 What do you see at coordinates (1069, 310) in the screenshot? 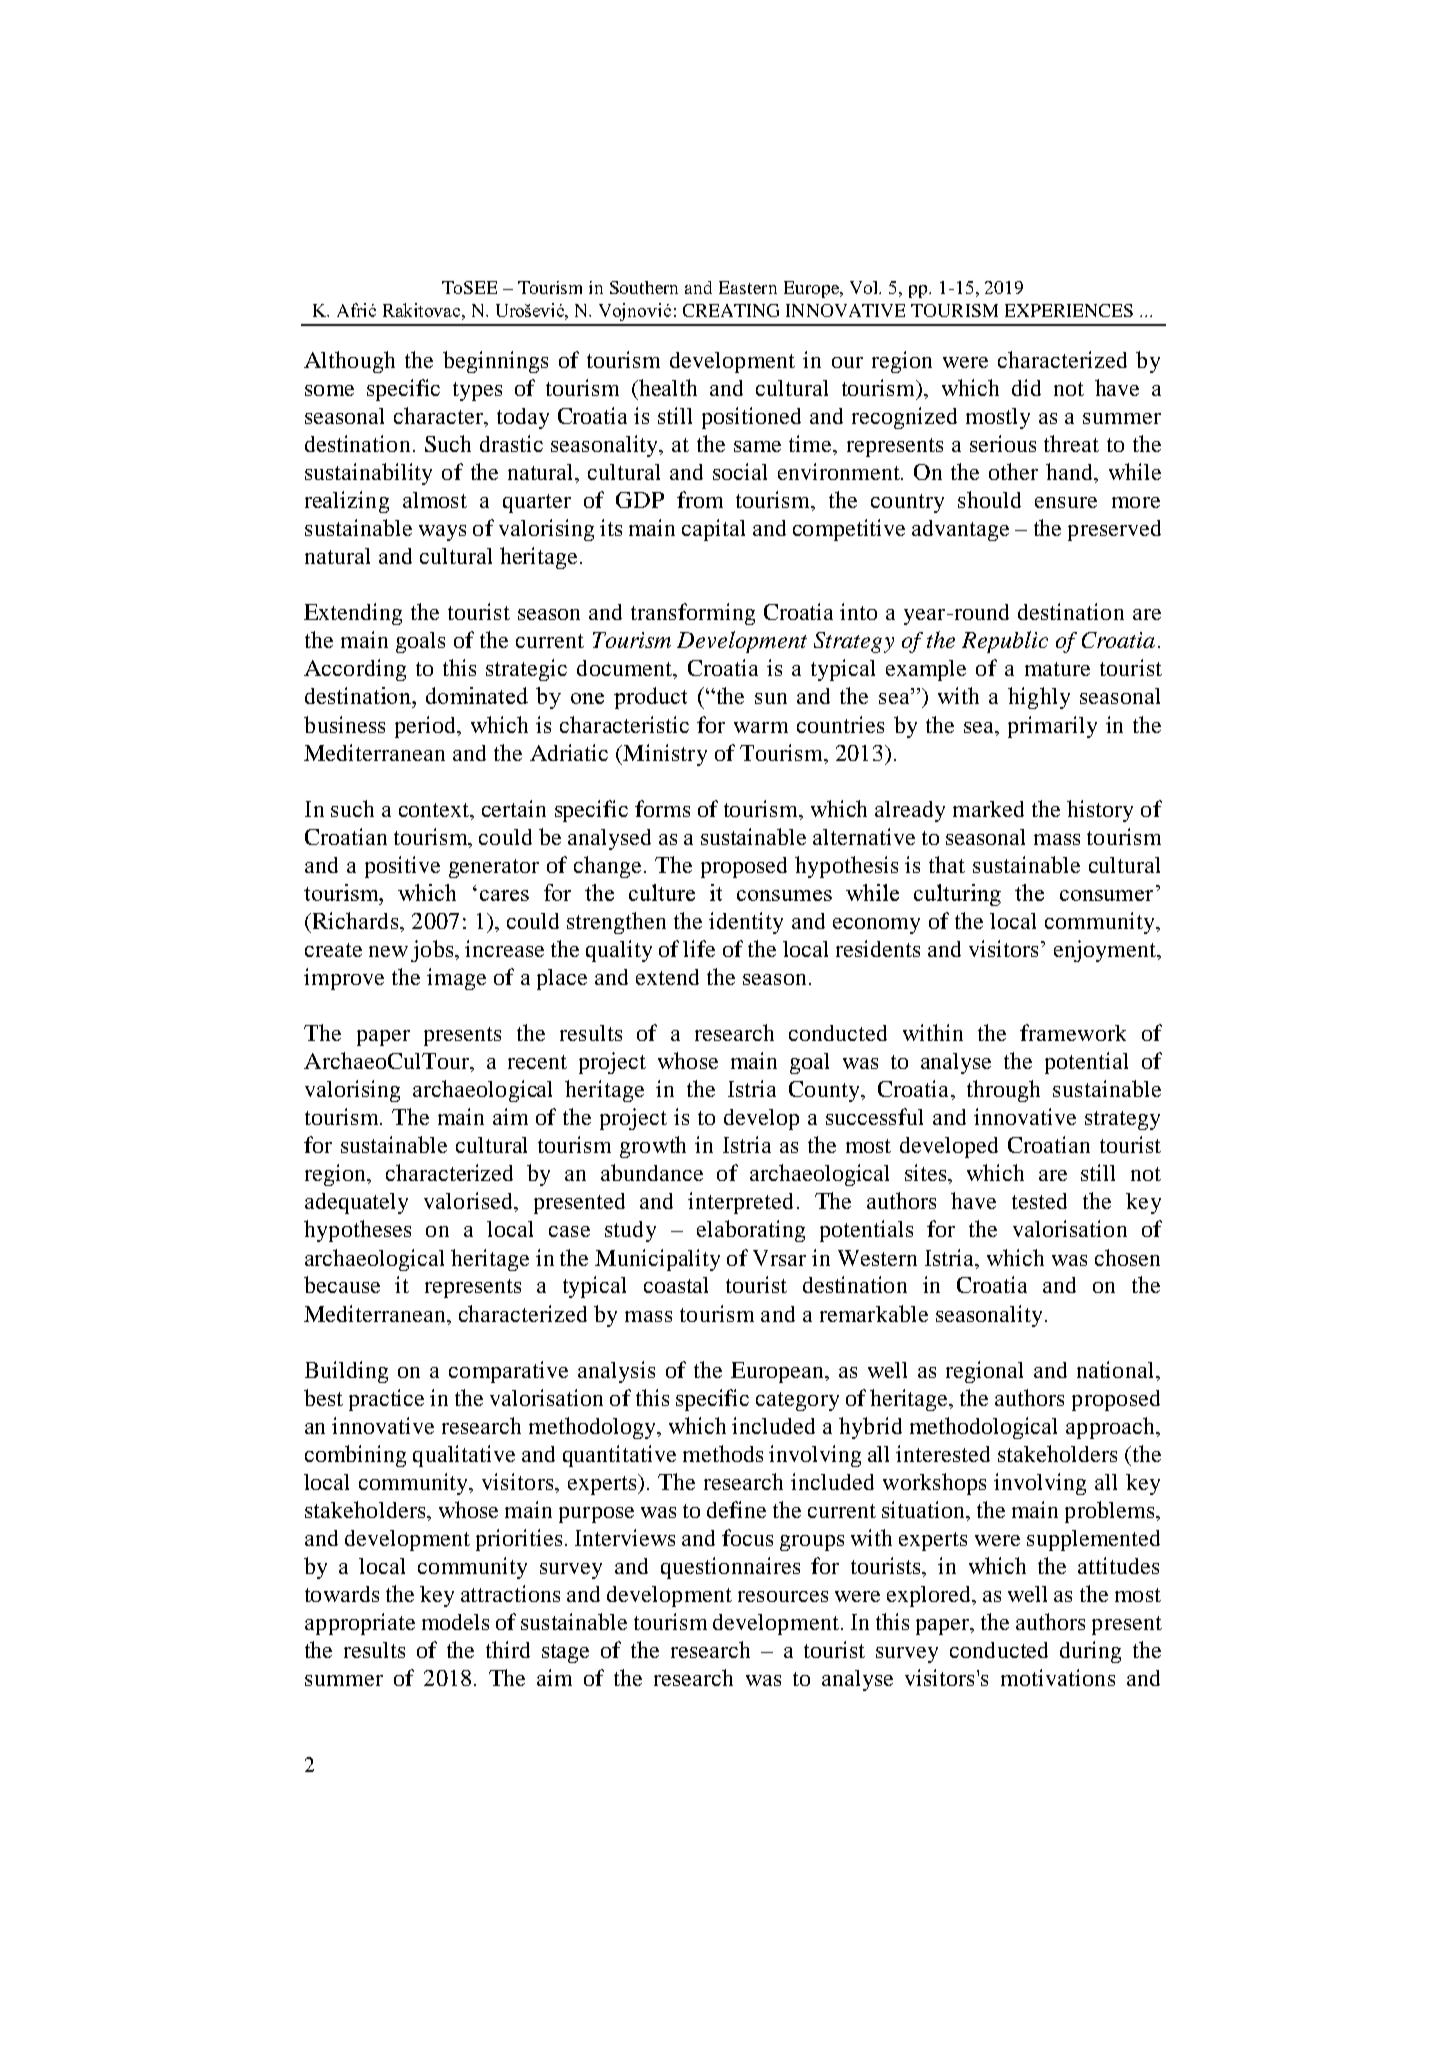
I see `EXPERIENCES` at bounding box center [1069, 310].
